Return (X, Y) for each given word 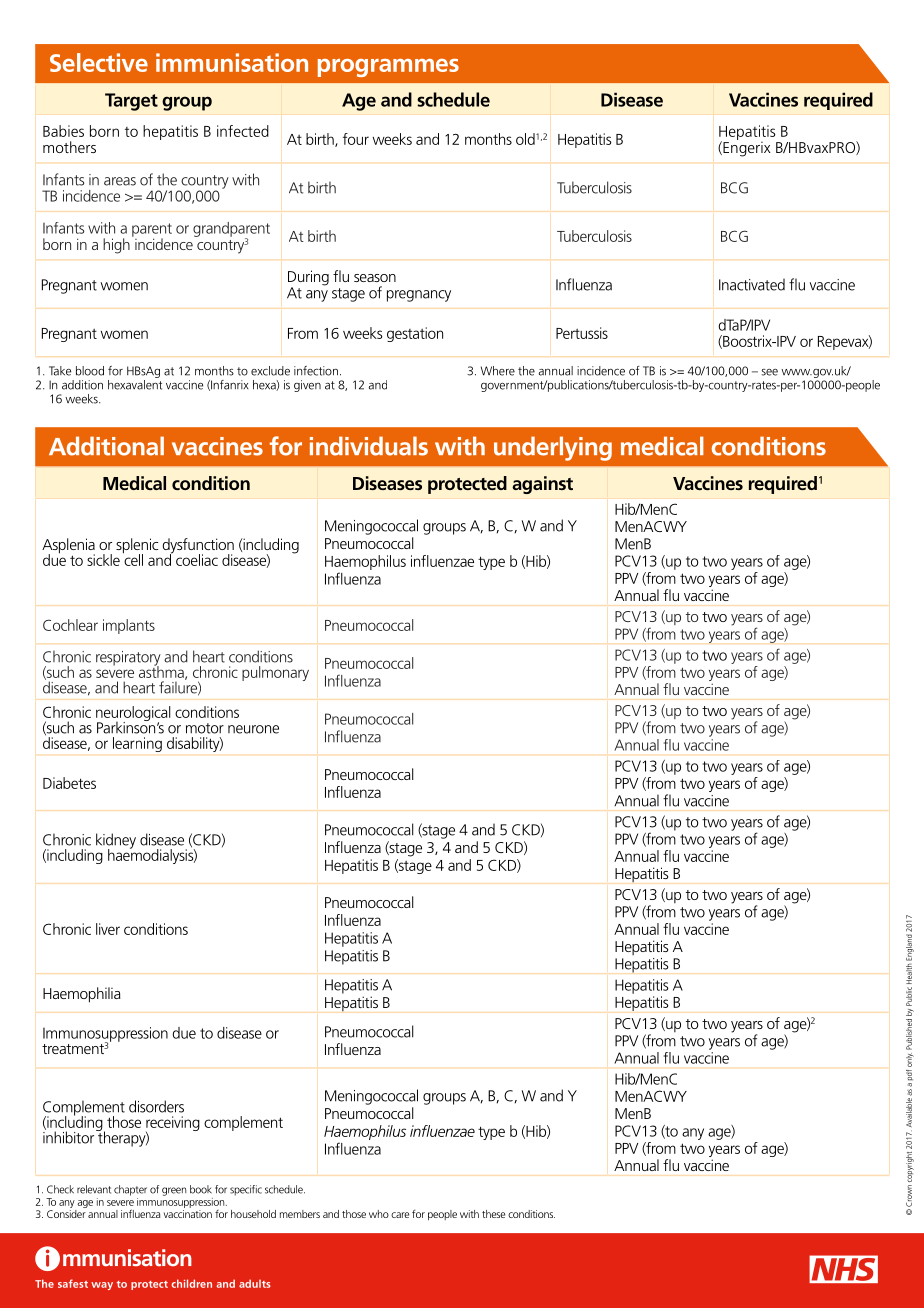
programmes (388, 68)
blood (90, 371)
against (542, 485)
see (770, 372)
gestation (415, 334)
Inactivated (752, 284)
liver (108, 929)
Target (131, 102)
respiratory (128, 659)
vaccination (188, 1214)
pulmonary (275, 673)
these (493, 1214)
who (379, 1214)
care (400, 1215)
